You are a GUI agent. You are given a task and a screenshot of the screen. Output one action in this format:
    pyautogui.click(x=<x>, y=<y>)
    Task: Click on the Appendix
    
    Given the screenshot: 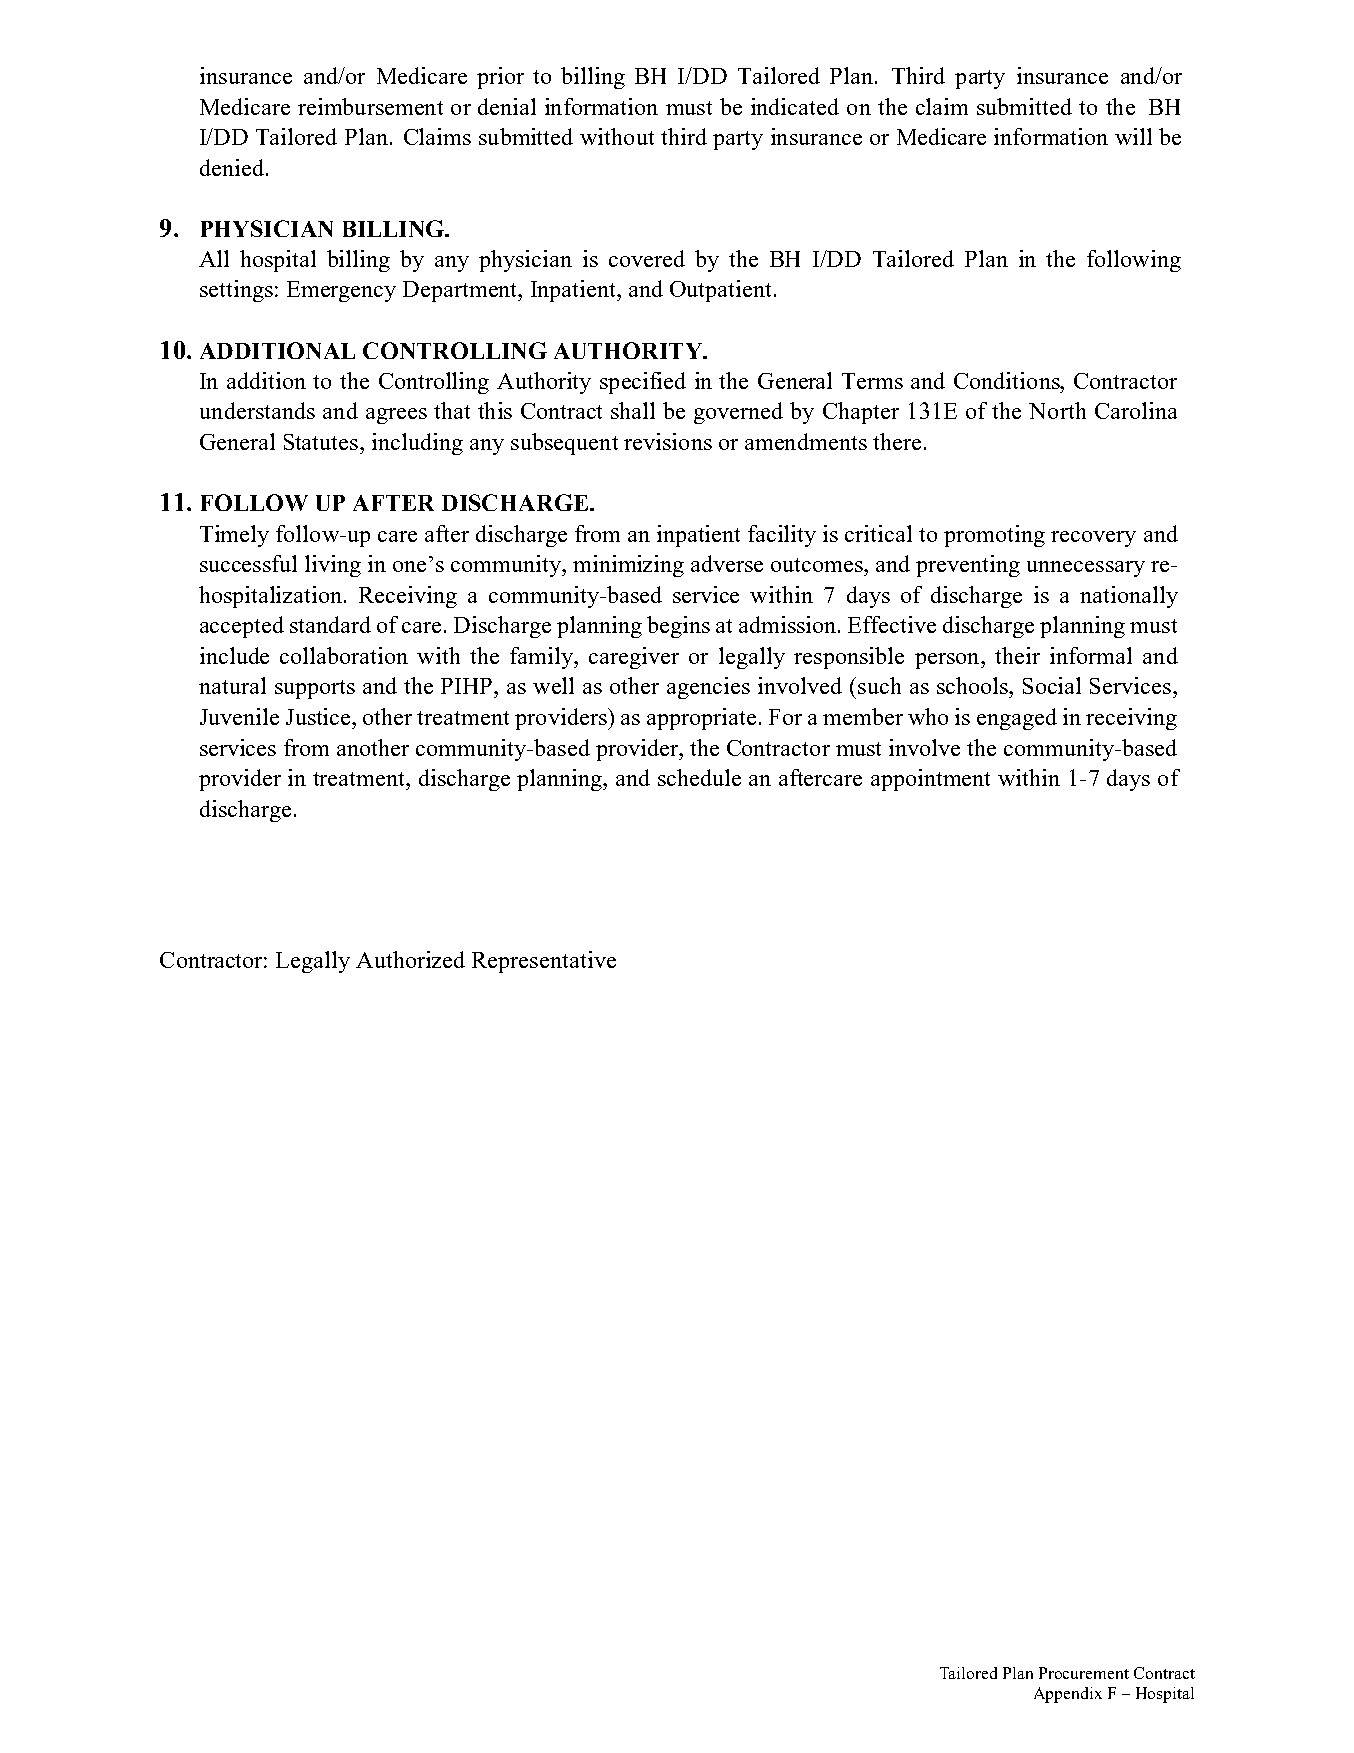 What is the action you would take?
    pyautogui.click(x=1068, y=1695)
